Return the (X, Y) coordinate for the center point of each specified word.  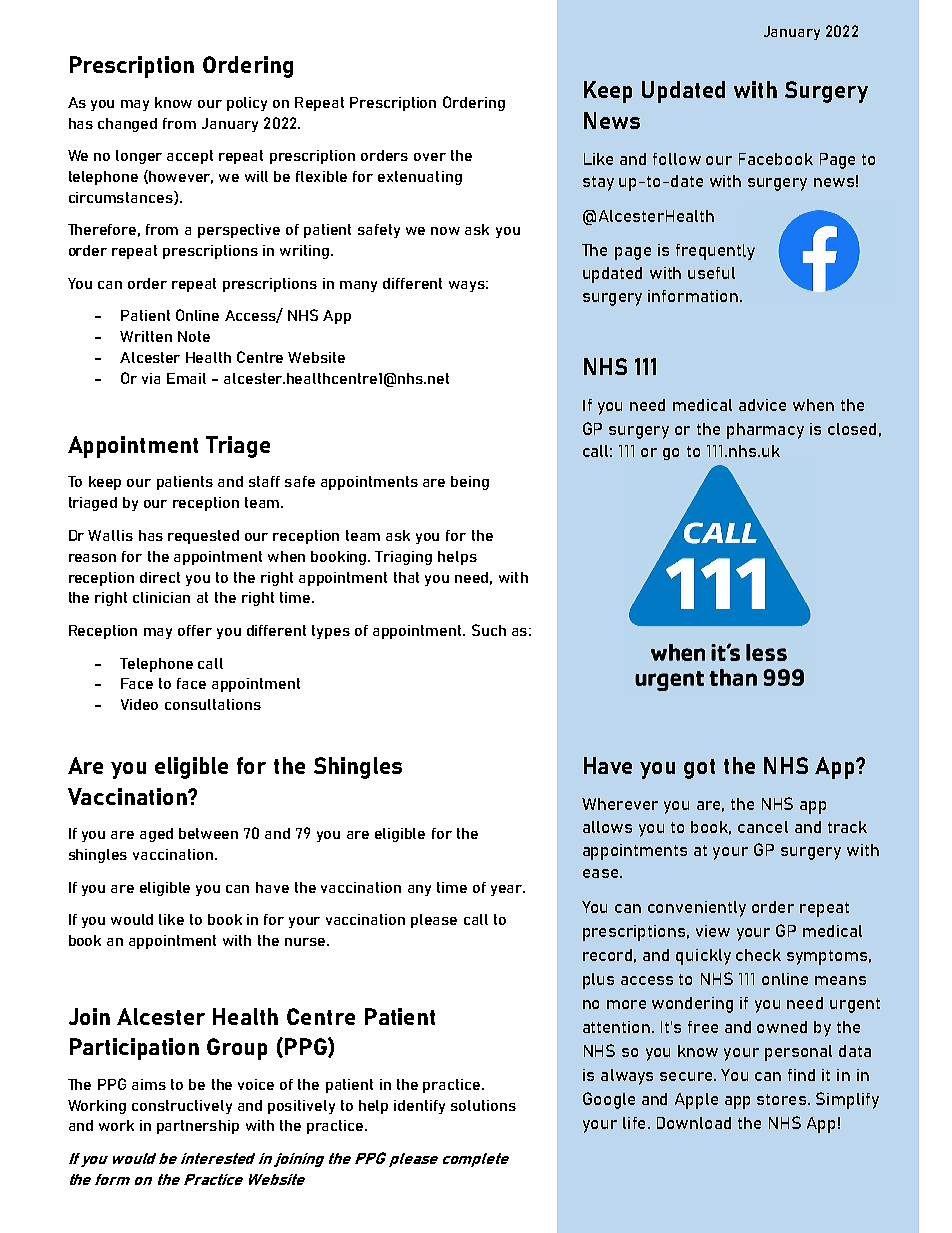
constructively (182, 1107)
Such (489, 630)
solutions (483, 1105)
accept (190, 157)
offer (195, 630)
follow (677, 159)
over (430, 157)
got (699, 769)
